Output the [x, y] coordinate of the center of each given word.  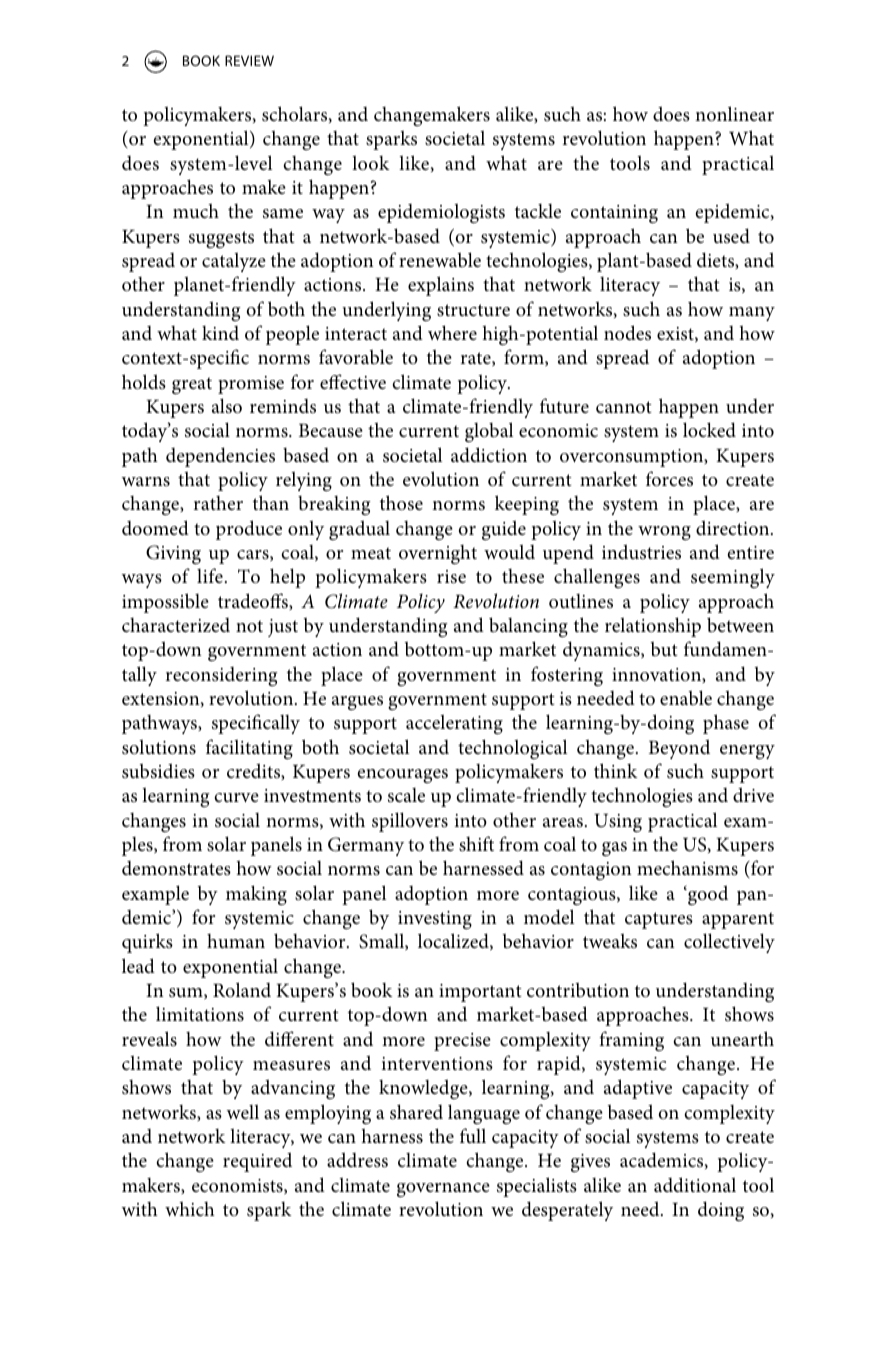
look [371, 162]
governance [443, 1190]
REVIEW [249, 60]
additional [695, 1184]
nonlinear [734, 113]
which [190, 1208]
